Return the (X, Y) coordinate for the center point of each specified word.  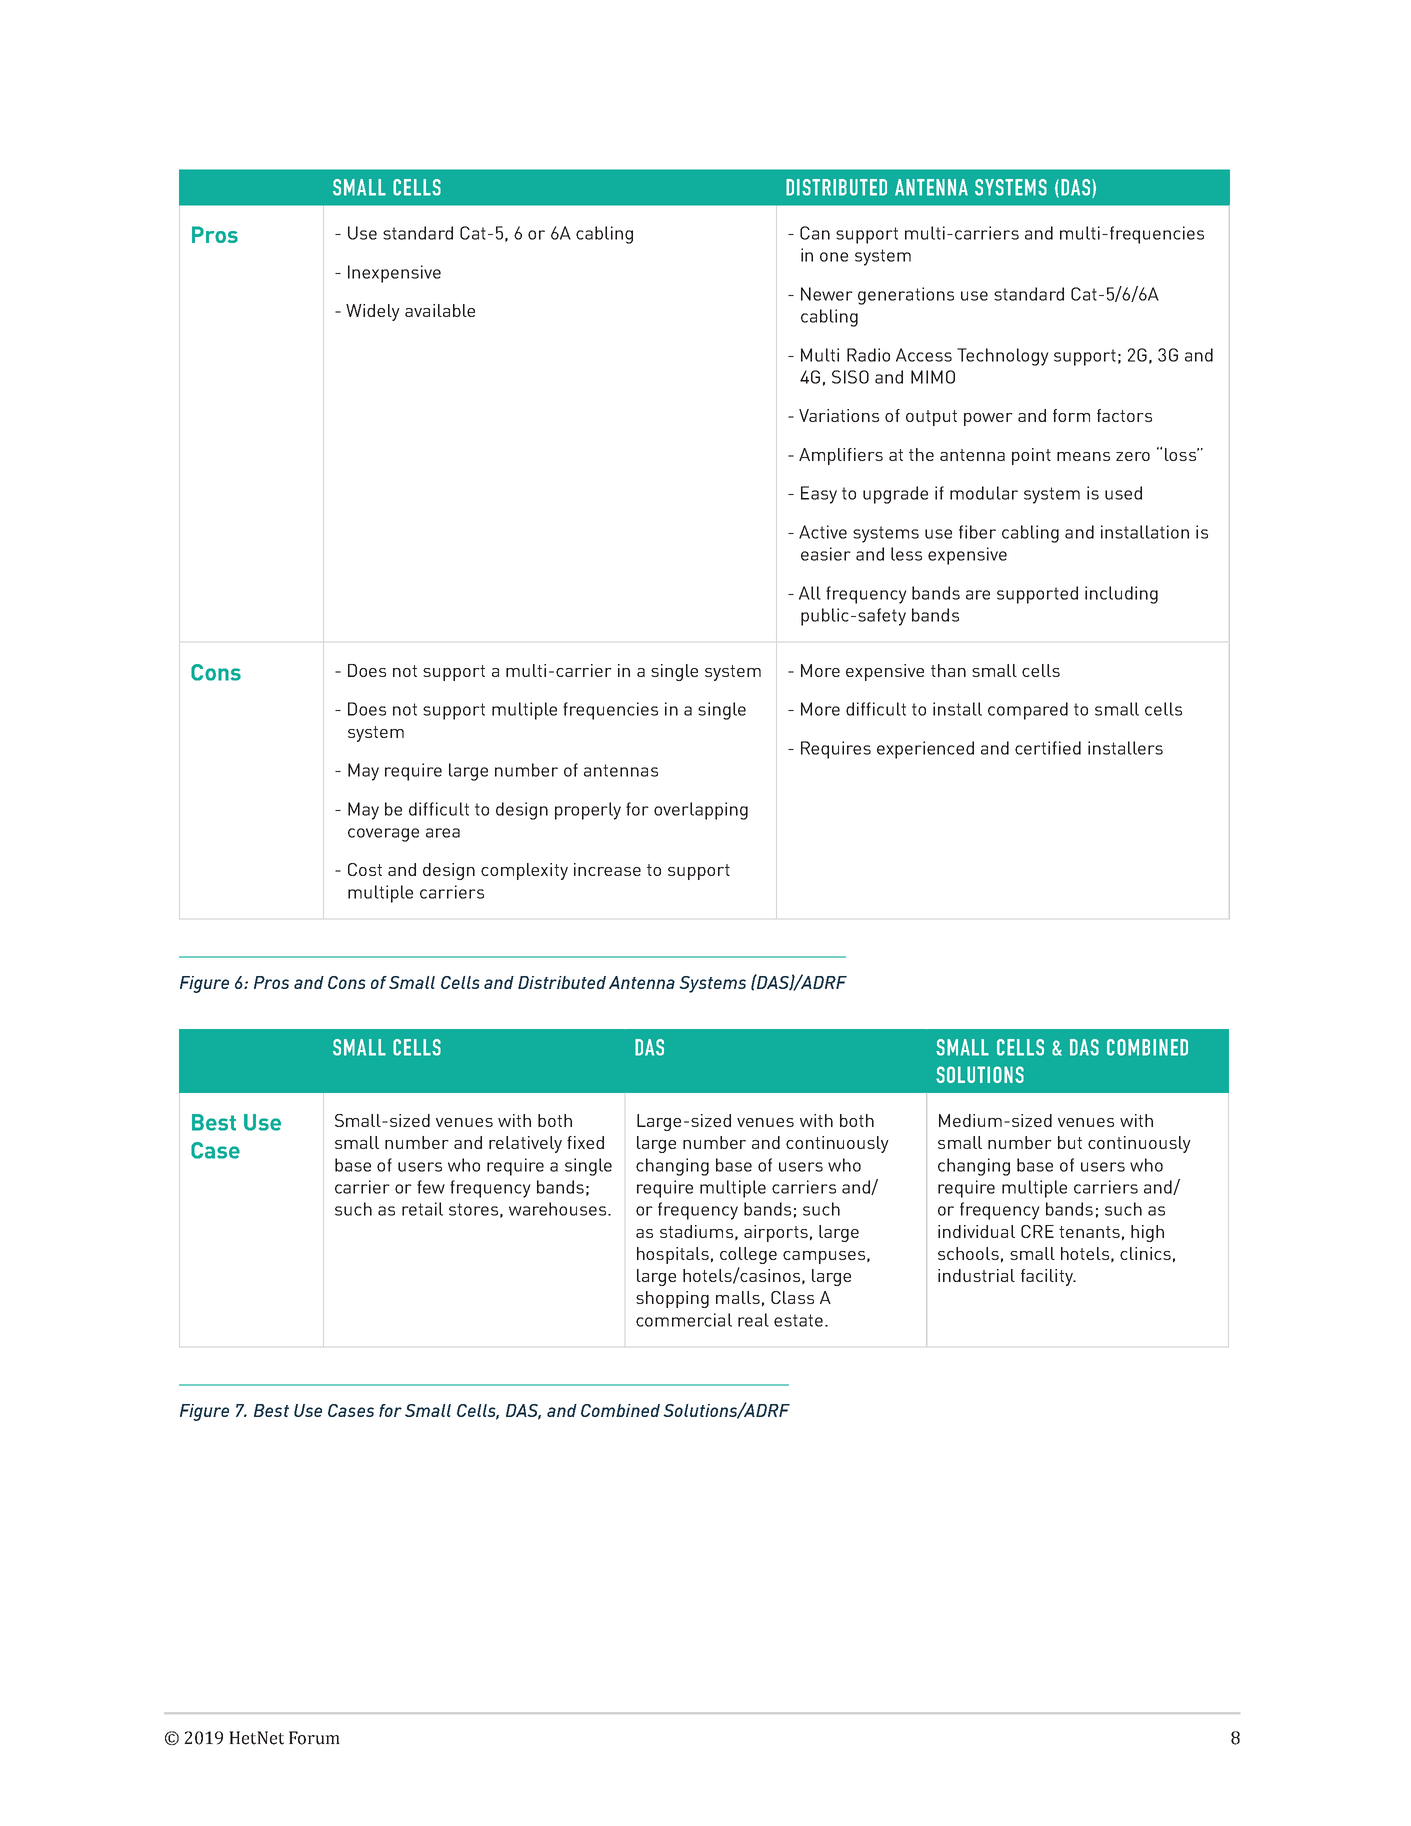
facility (1048, 1277)
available (440, 310)
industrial (976, 1275)
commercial (684, 1320)
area (443, 833)
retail (422, 1209)
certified (1048, 748)
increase (607, 869)
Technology (1003, 357)
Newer (827, 294)
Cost (365, 869)
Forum (314, 1738)
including (1121, 595)
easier (826, 554)
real (753, 1320)
